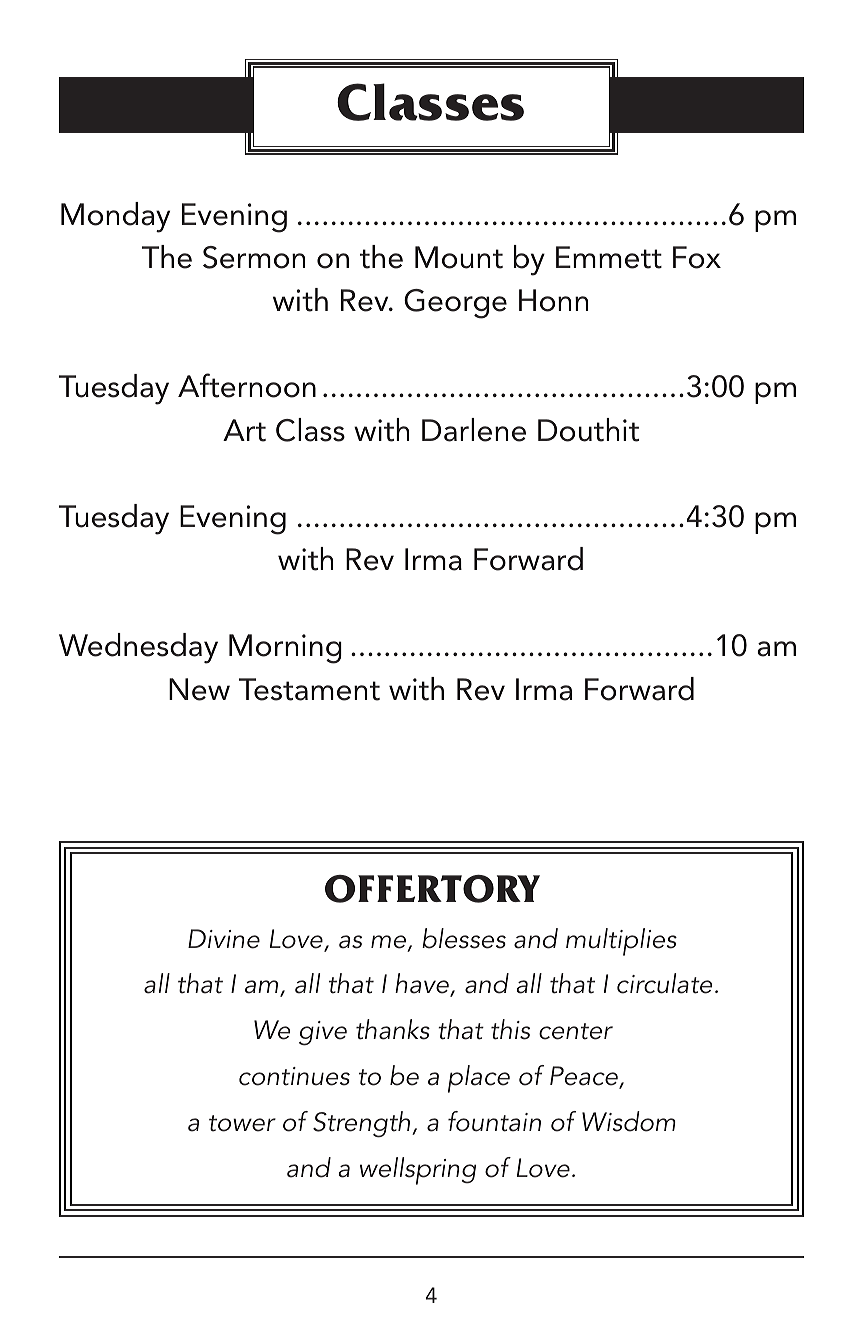  What do you see at coordinates (621, 942) in the screenshot?
I see `multiplies` at bounding box center [621, 942].
